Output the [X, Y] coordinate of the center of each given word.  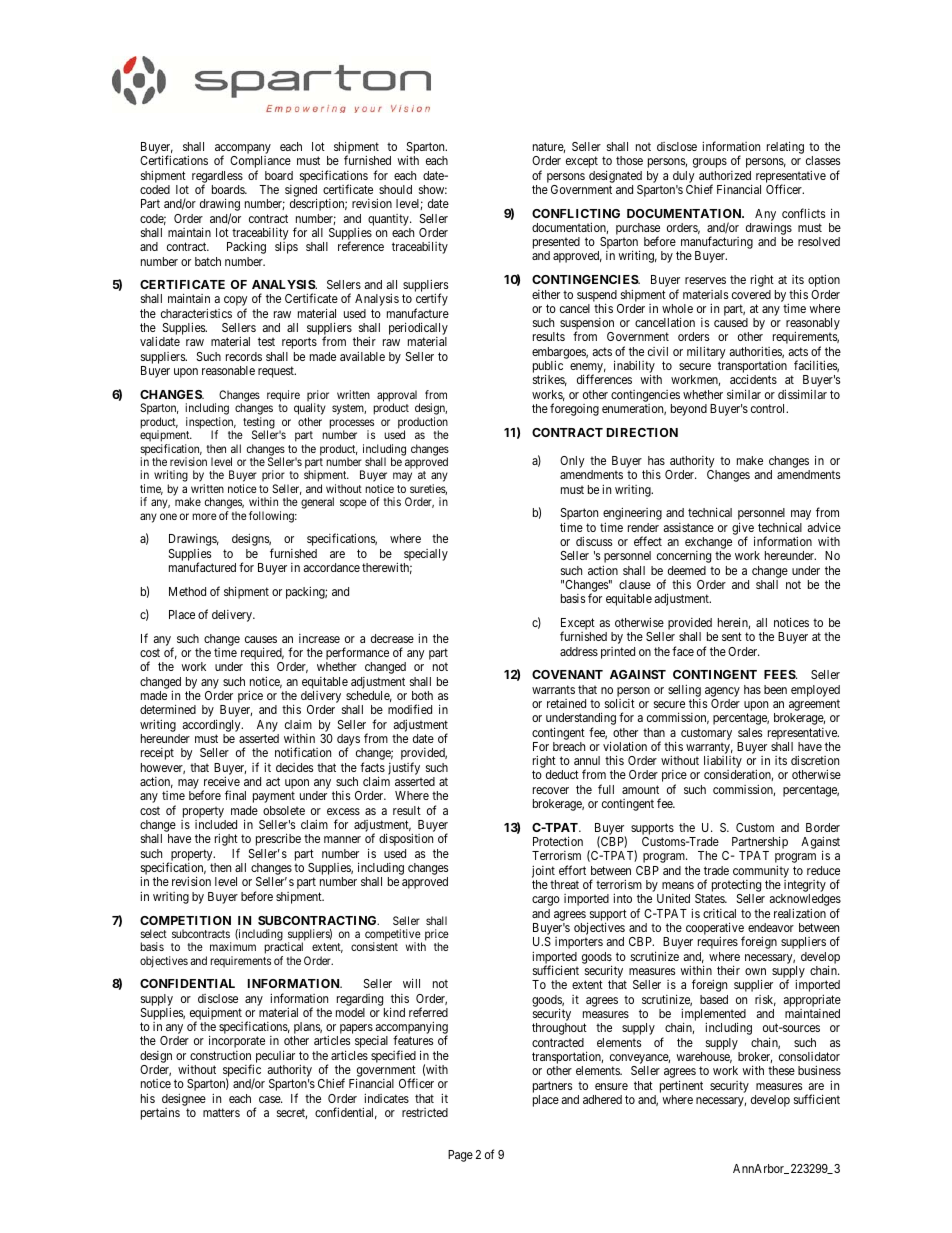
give [743, 529]
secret [292, 1114]
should [395, 189]
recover [551, 790]
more [204, 516]
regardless [217, 178]
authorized [725, 175]
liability [723, 763]
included [216, 824]
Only [572, 462]
